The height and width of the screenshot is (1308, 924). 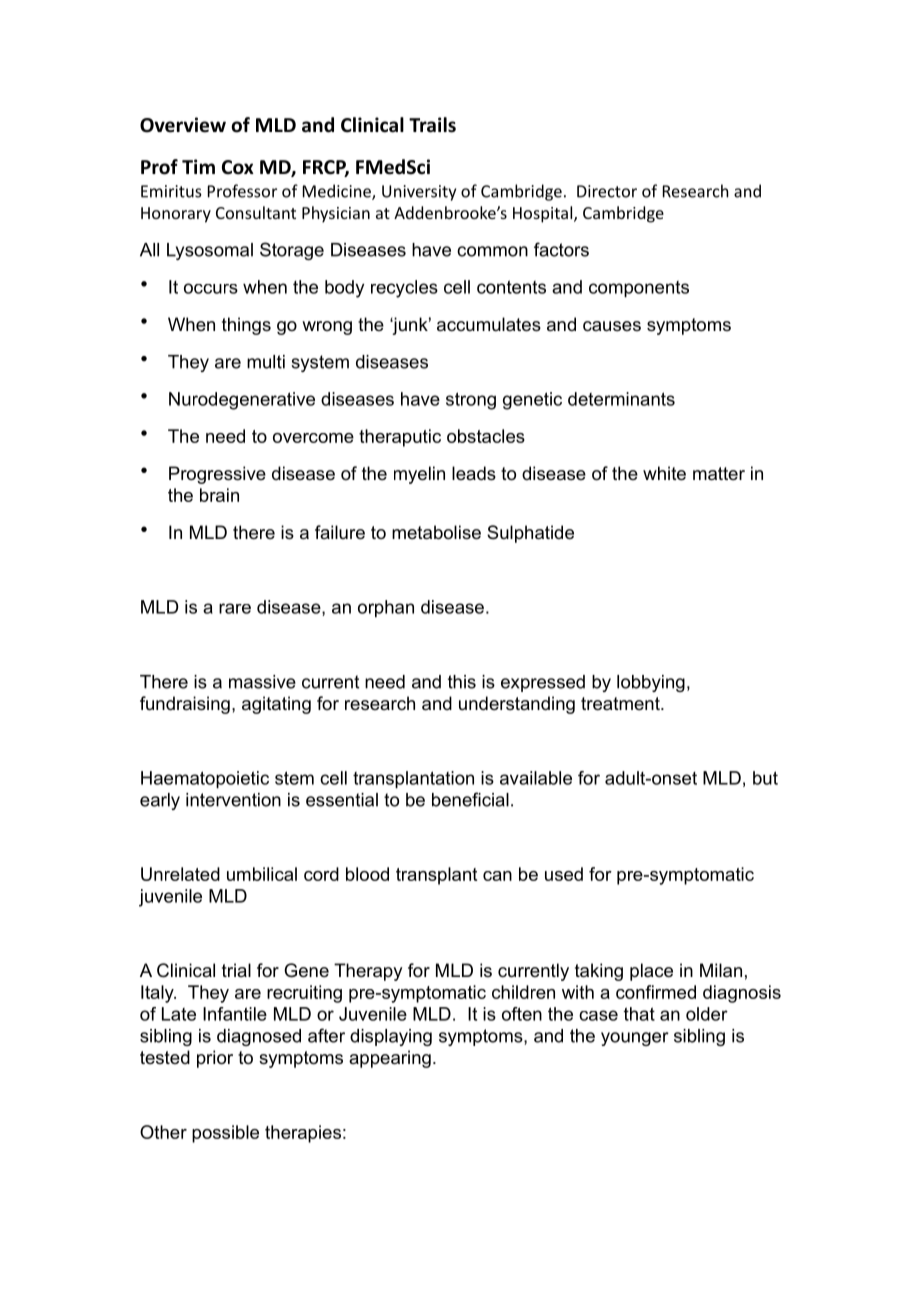 What do you see at coordinates (217, 475) in the screenshot?
I see `Progressive` at bounding box center [217, 475].
